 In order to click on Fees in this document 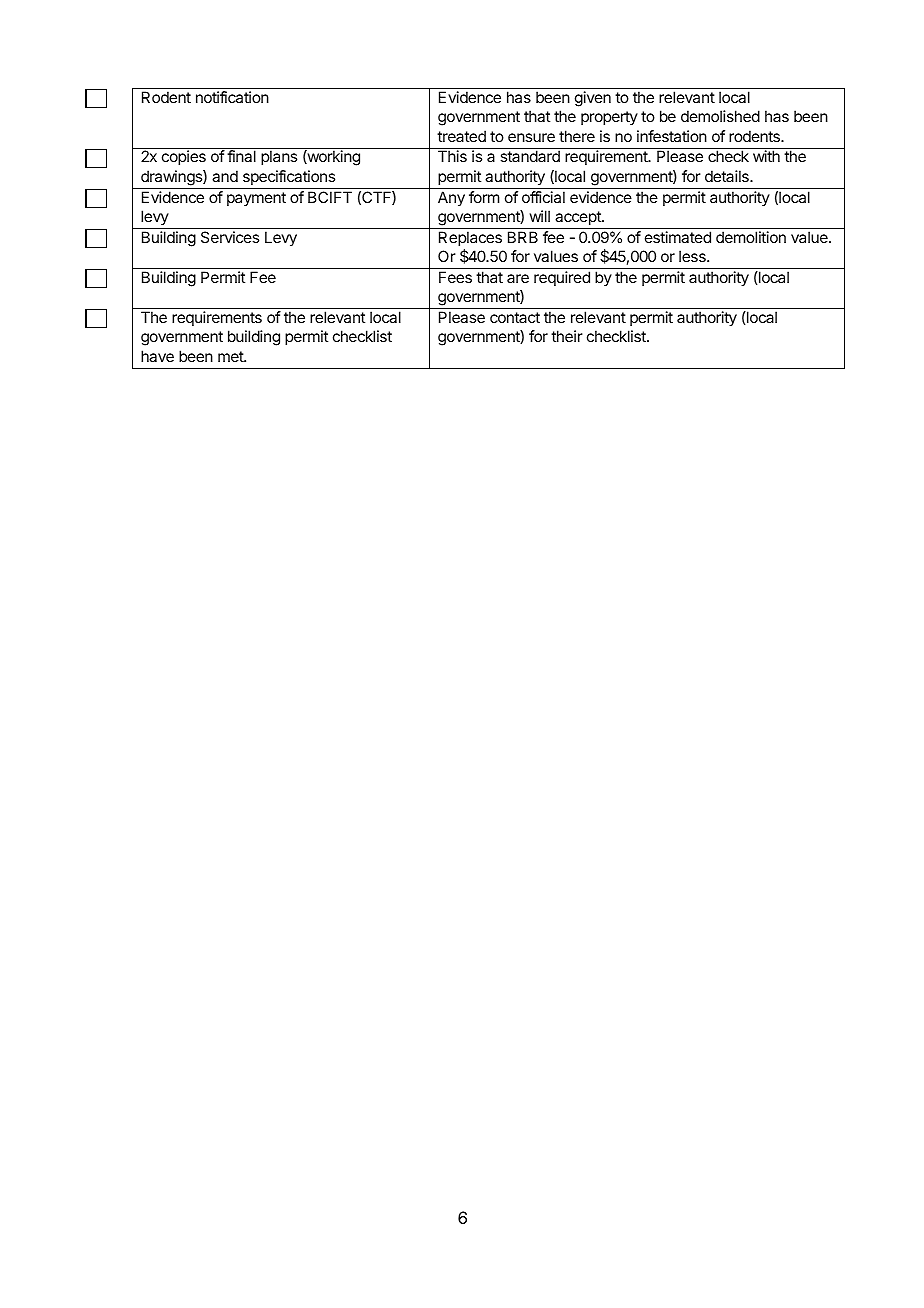, I will do `click(455, 277)`.
